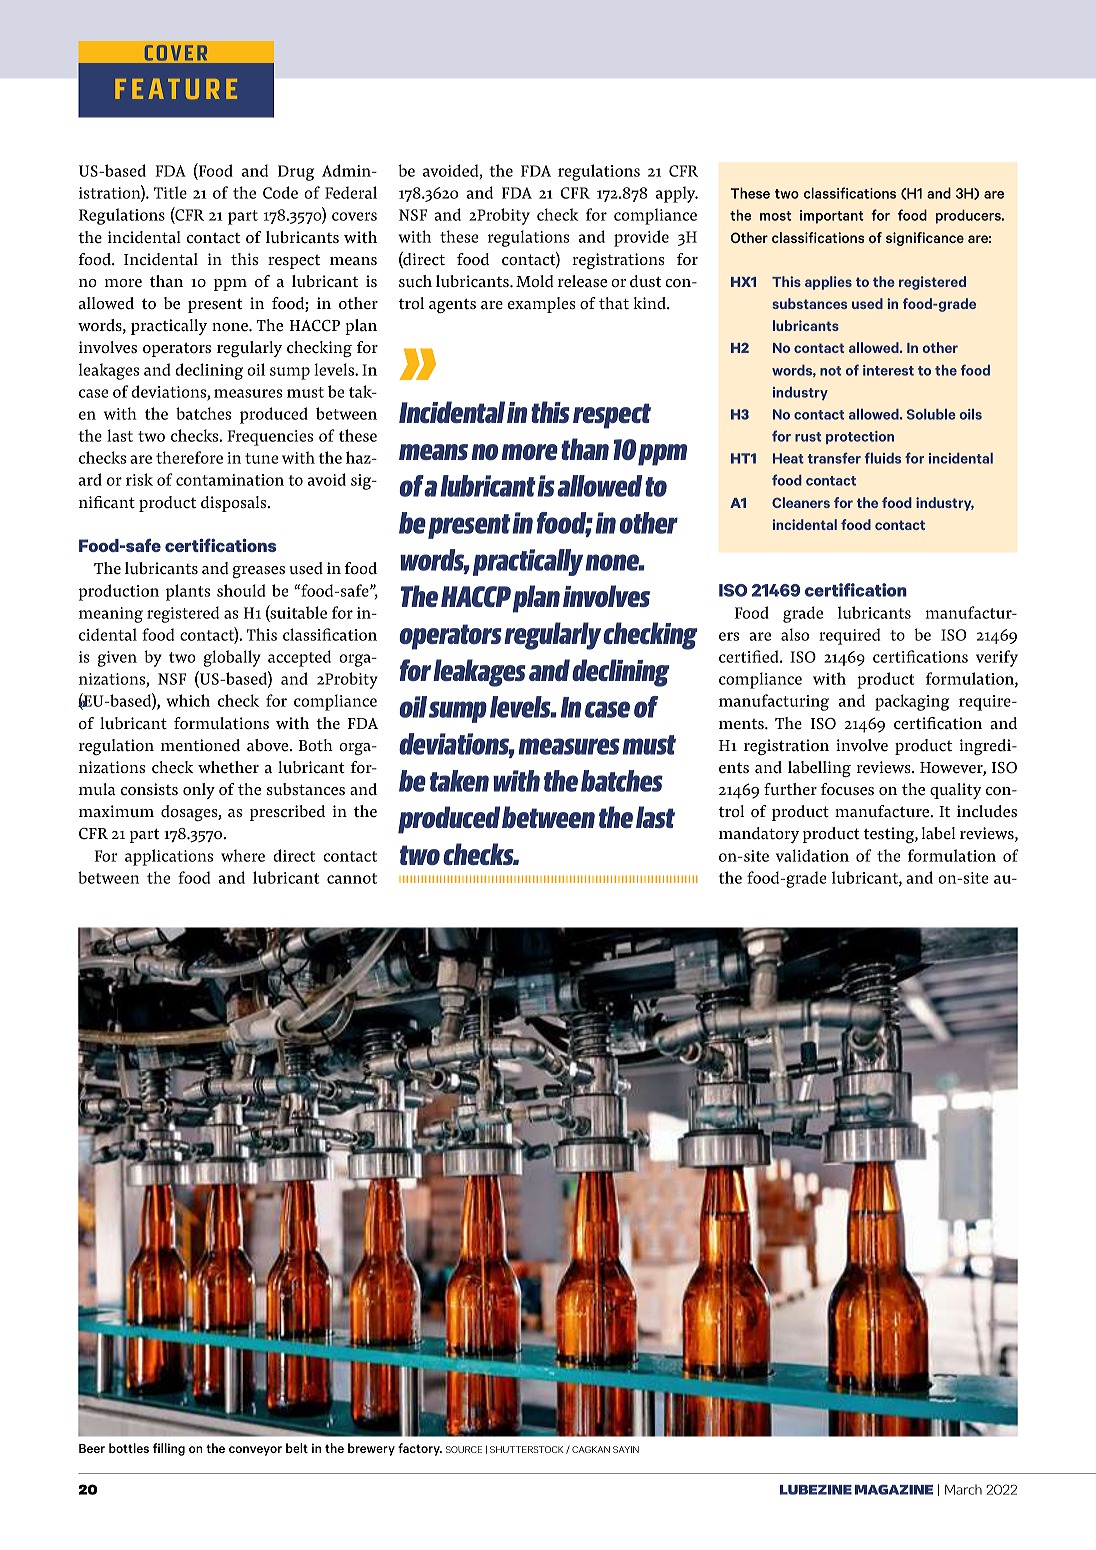  Describe the element at coordinates (459, 781) in the screenshot. I see `taken` at that location.
